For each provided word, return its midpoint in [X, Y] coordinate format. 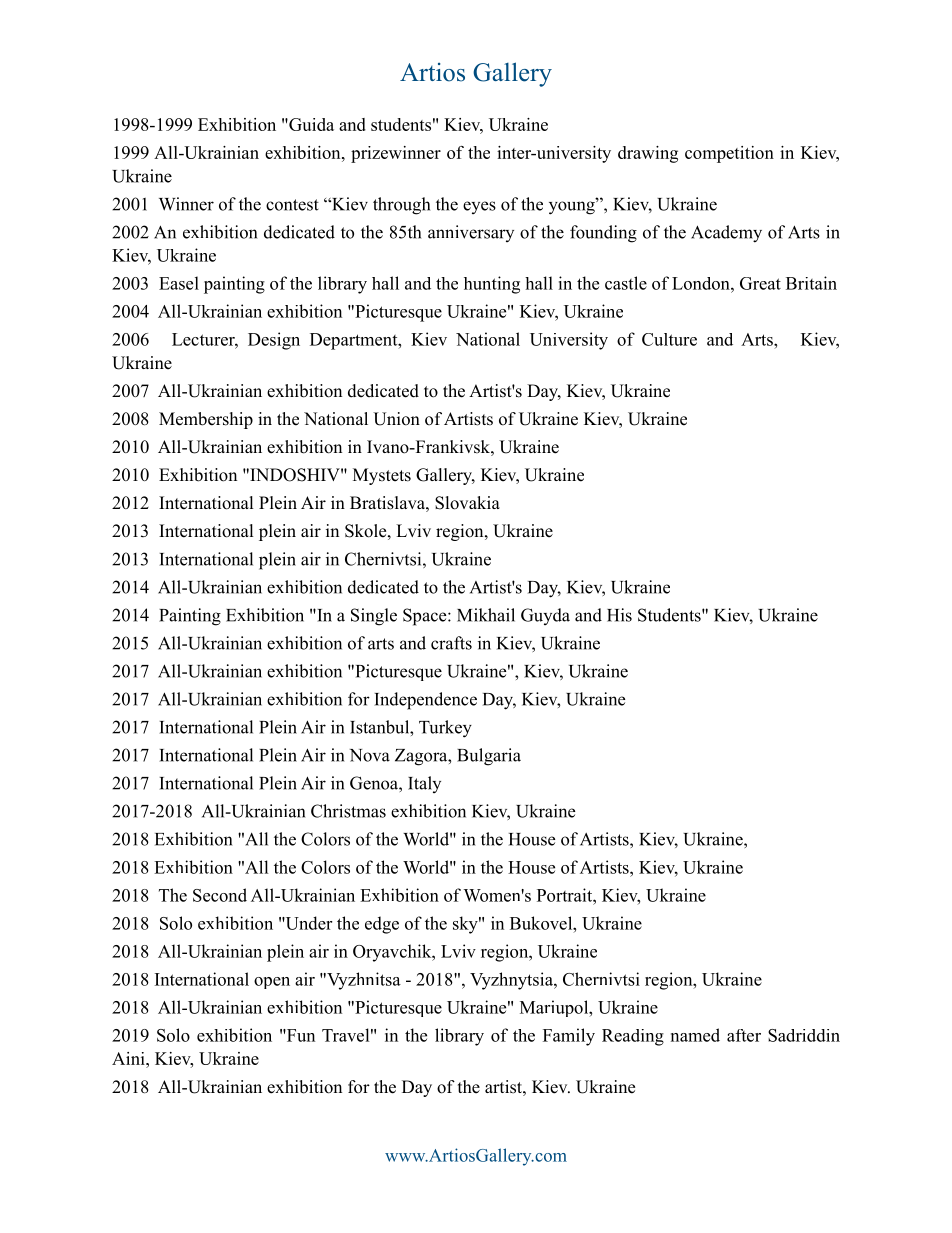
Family [569, 1037]
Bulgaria [489, 757]
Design [274, 341]
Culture [669, 339]
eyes [479, 207]
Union [396, 419]
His [619, 615]
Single [374, 617]
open [272, 983]
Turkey [445, 729]
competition [729, 154]
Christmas [348, 811]
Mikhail [486, 615]
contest [292, 205]
